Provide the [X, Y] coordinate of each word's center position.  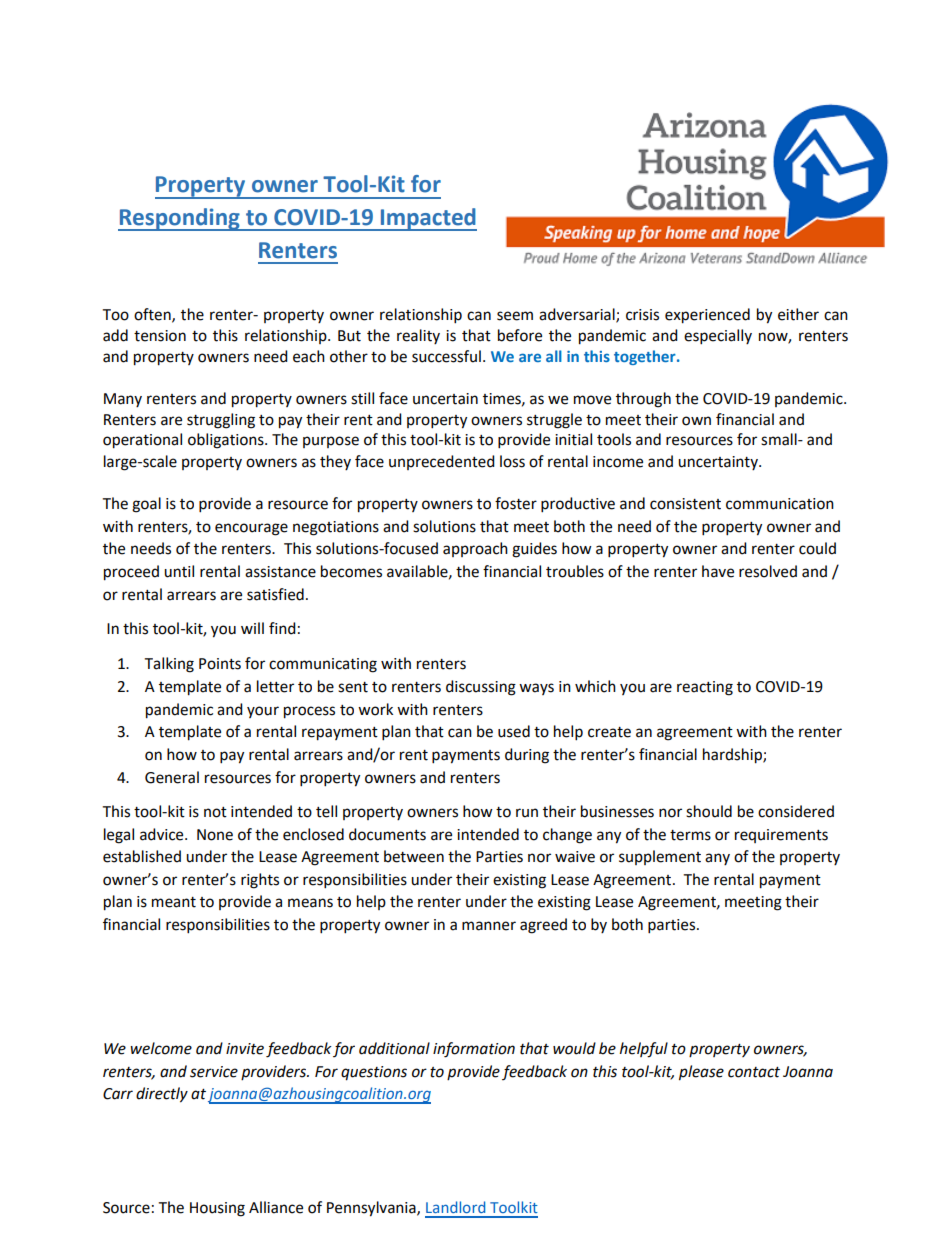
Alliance [276, 1207]
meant [174, 902]
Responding [180, 219]
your [263, 712]
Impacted [427, 219]
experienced [707, 316]
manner [489, 926]
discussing [481, 688]
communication [780, 504]
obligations [227, 441]
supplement [660, 857]
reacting [705, 688]
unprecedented [442, 462]
